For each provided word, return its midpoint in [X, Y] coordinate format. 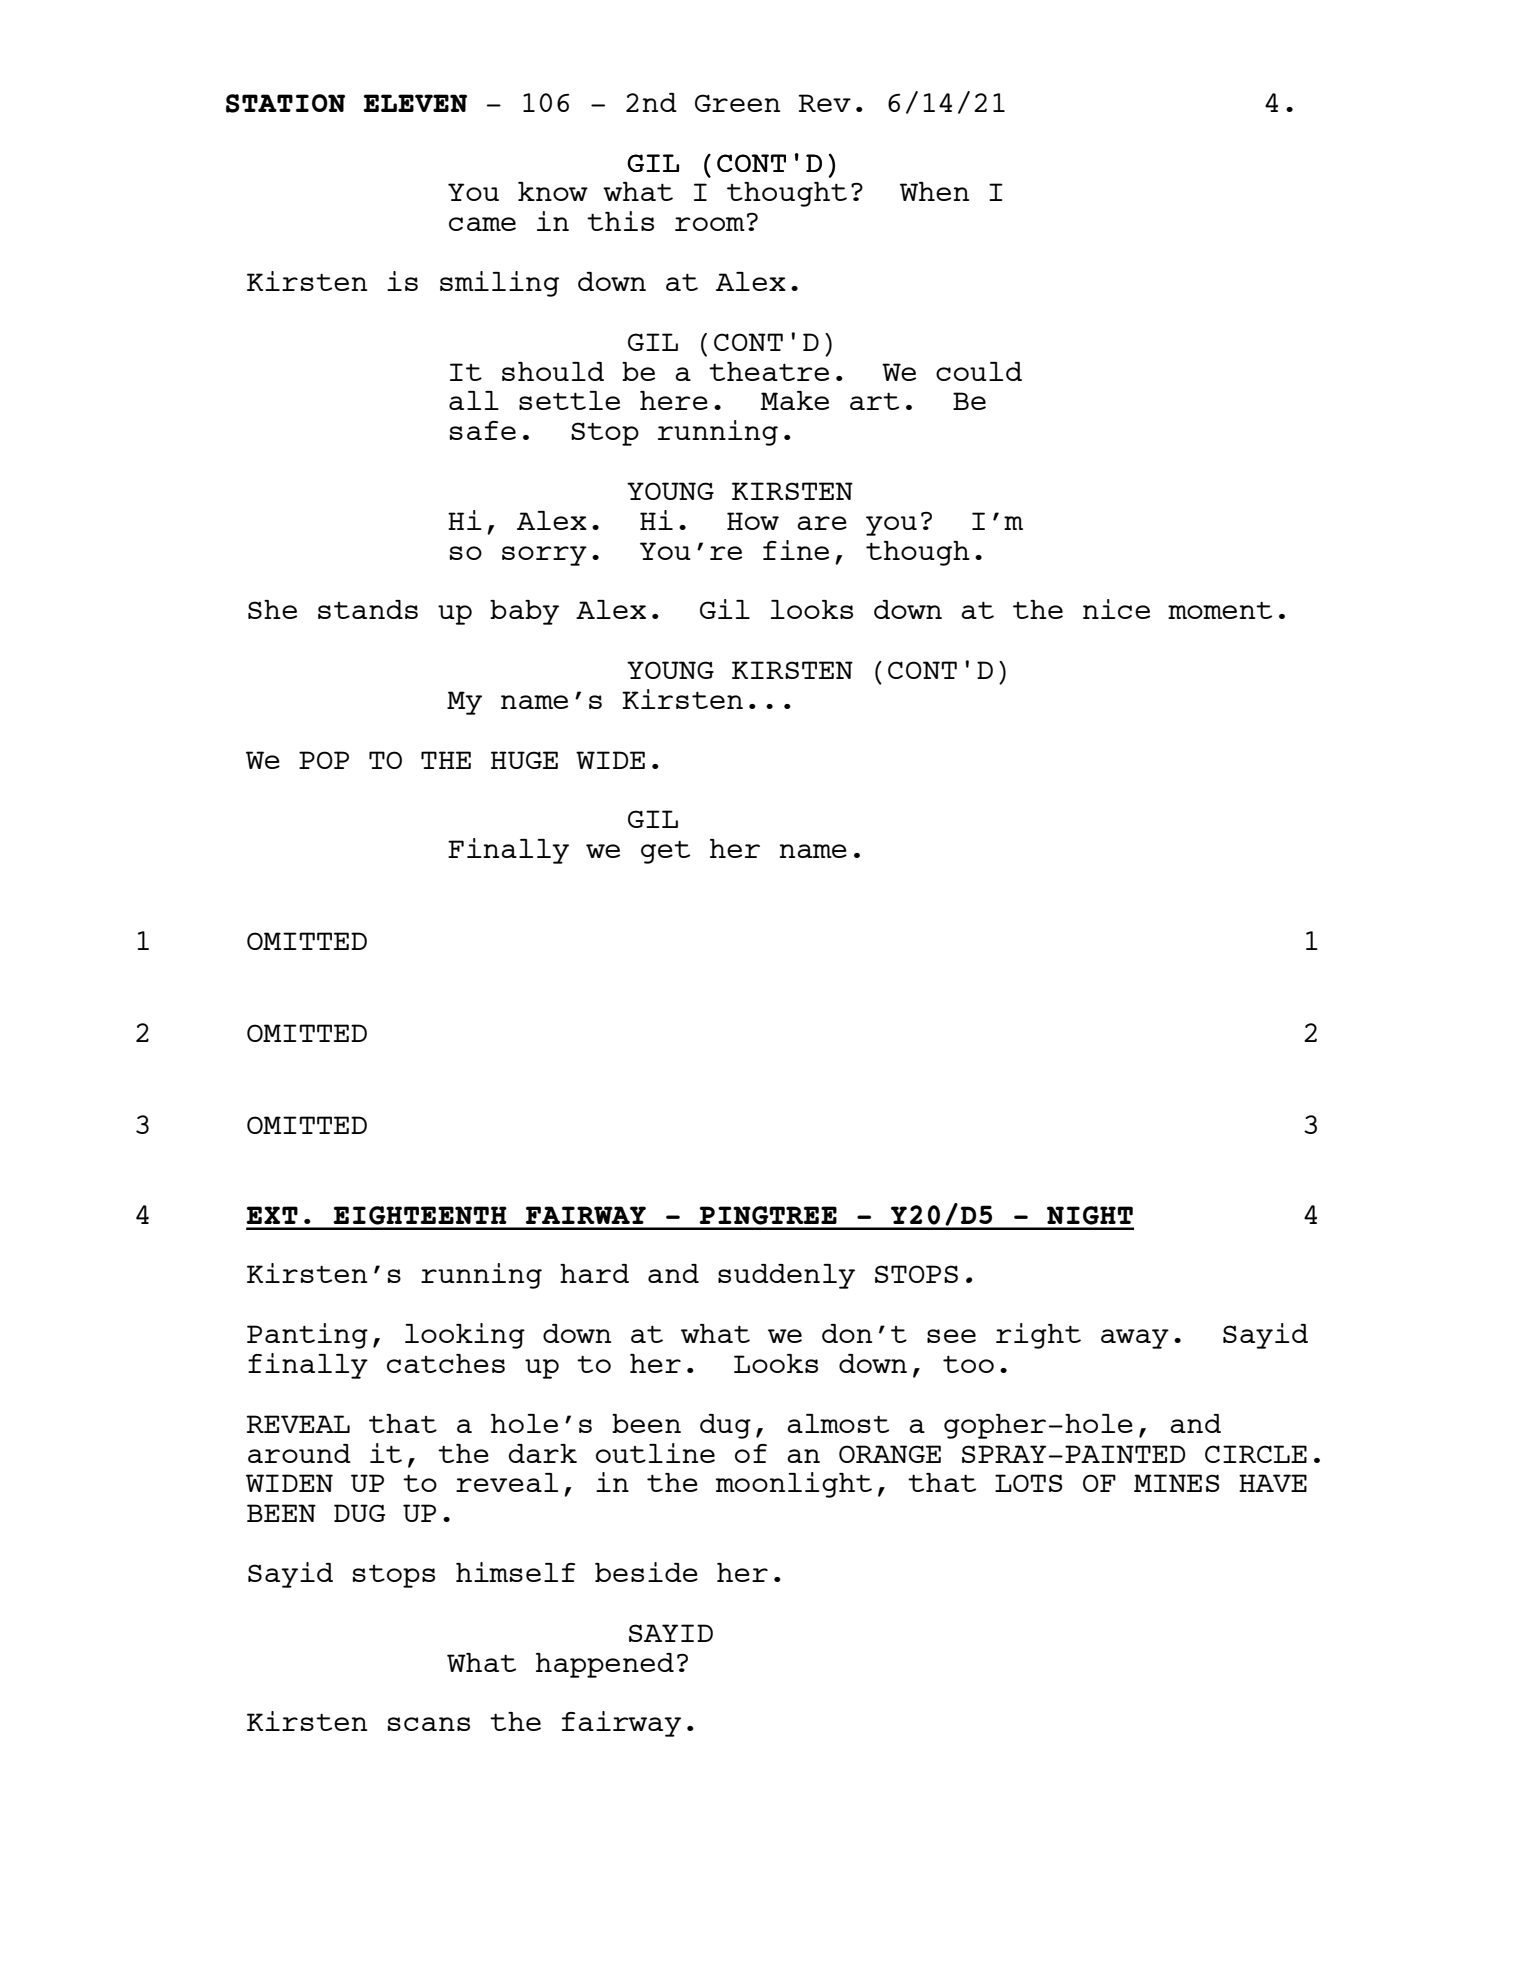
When [934, 191]
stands [368, 609]
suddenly [786, 1276]
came [482, 224]
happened [605, 1665]
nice [1116, 609]
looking [465, 1336]
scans [429, 1724]
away [1135, 1339]
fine [796, 550]
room [710, 224]
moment [1220, 610]
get [665, 852]
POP [324, 760]
